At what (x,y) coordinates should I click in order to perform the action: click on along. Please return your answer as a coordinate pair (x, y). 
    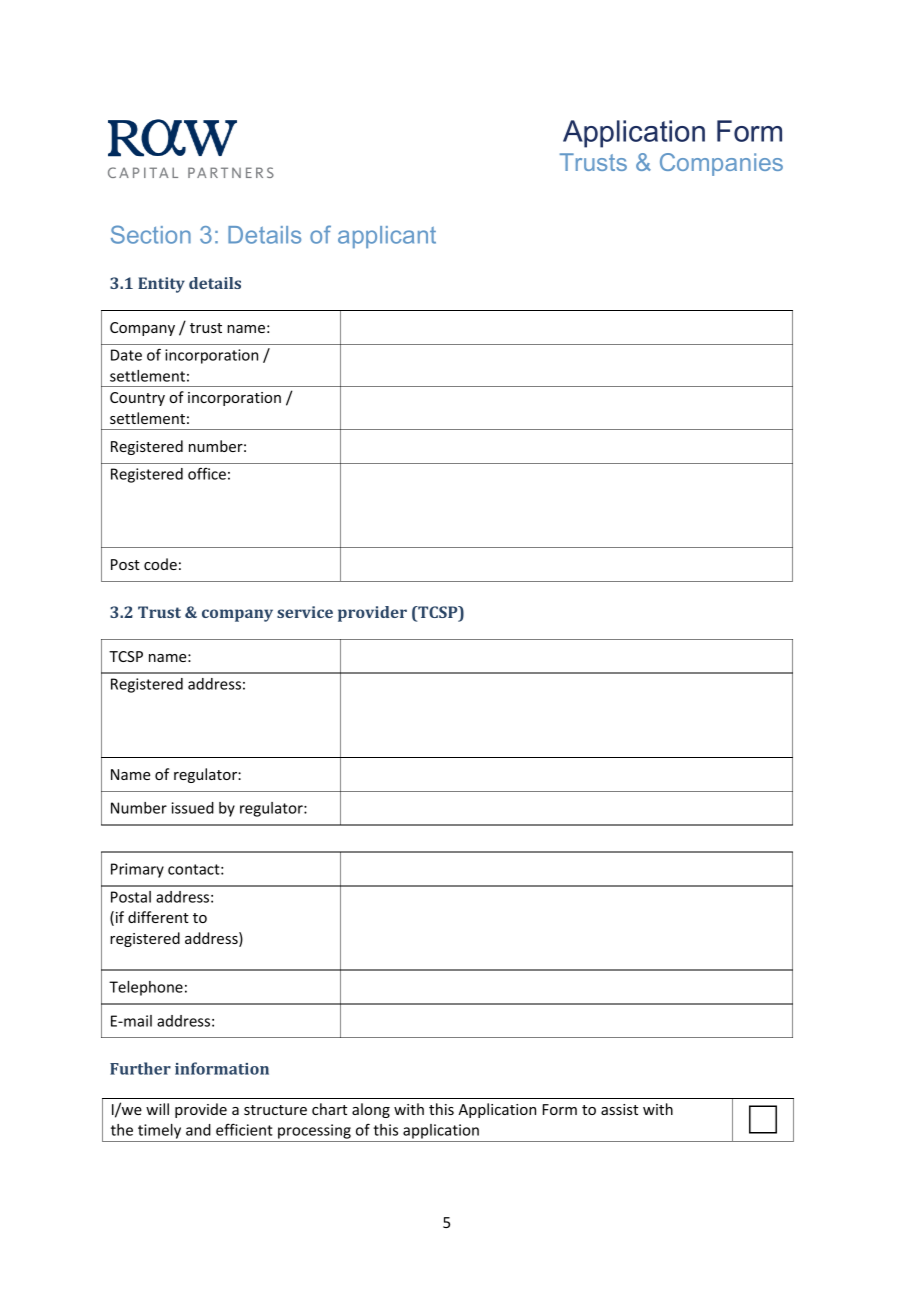
    Looking at the image, I should click on (371, 1110).
